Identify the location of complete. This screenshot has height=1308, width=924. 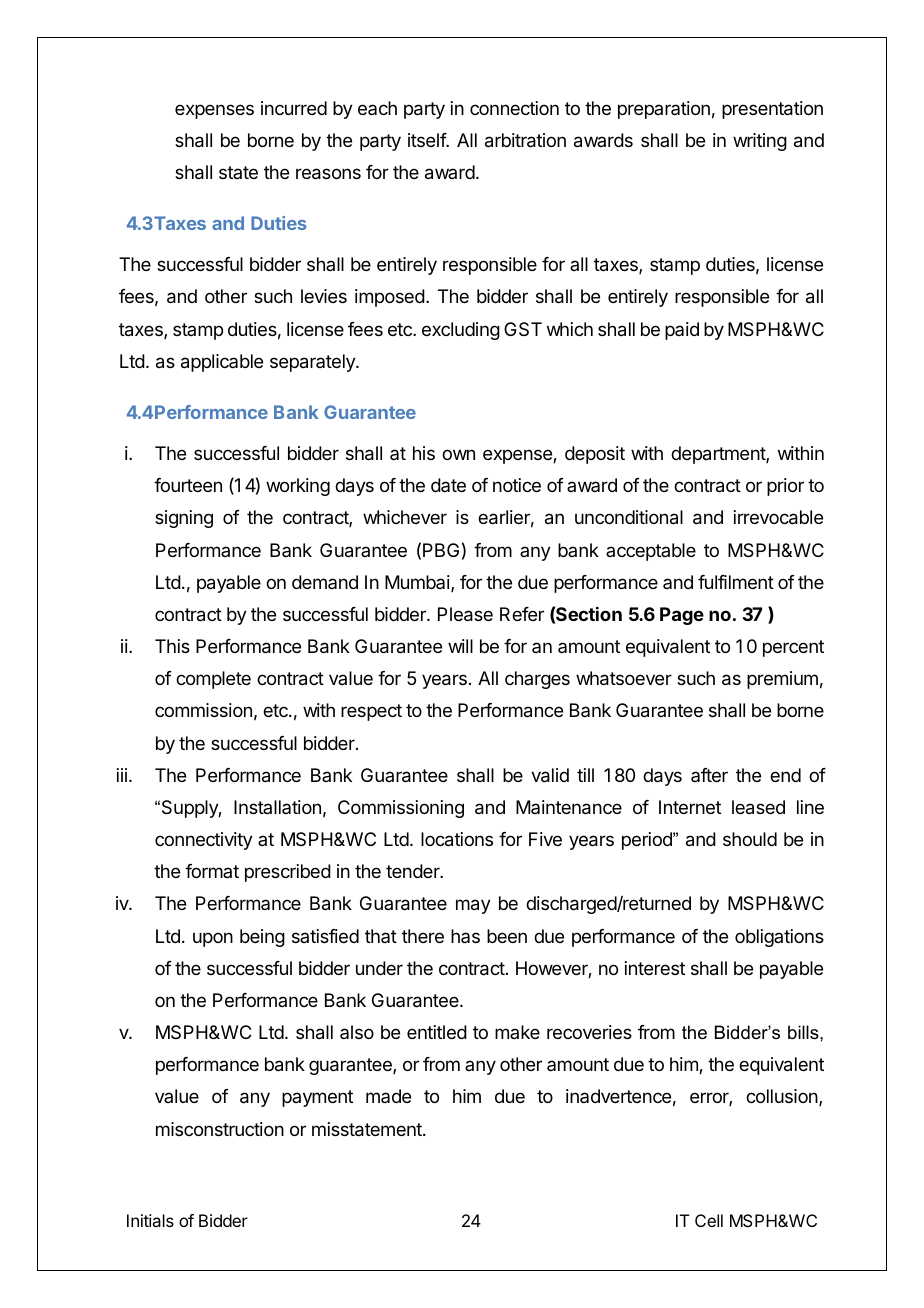
(213, 680).
